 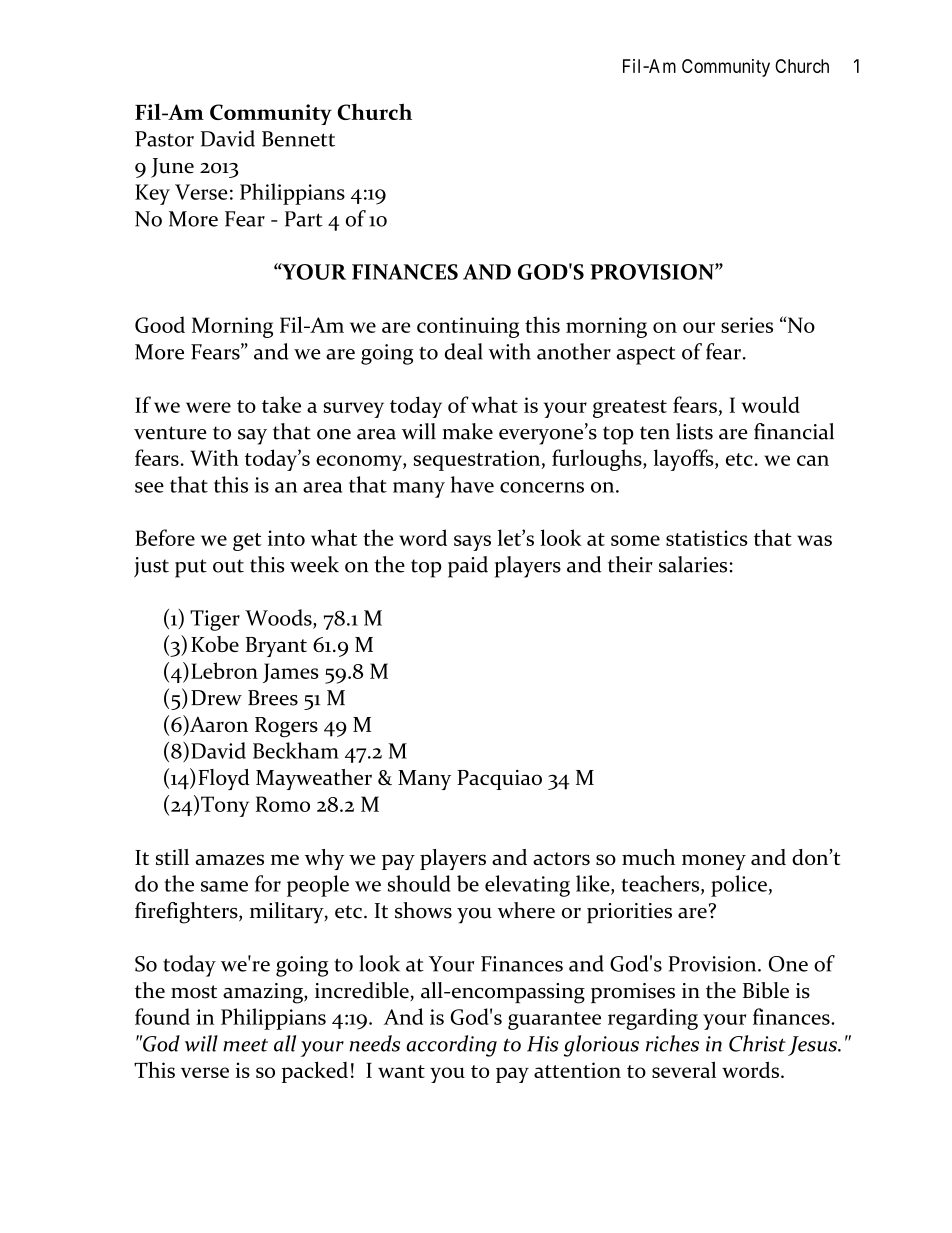 I want to click on actors, so click(x=561, y=858).
